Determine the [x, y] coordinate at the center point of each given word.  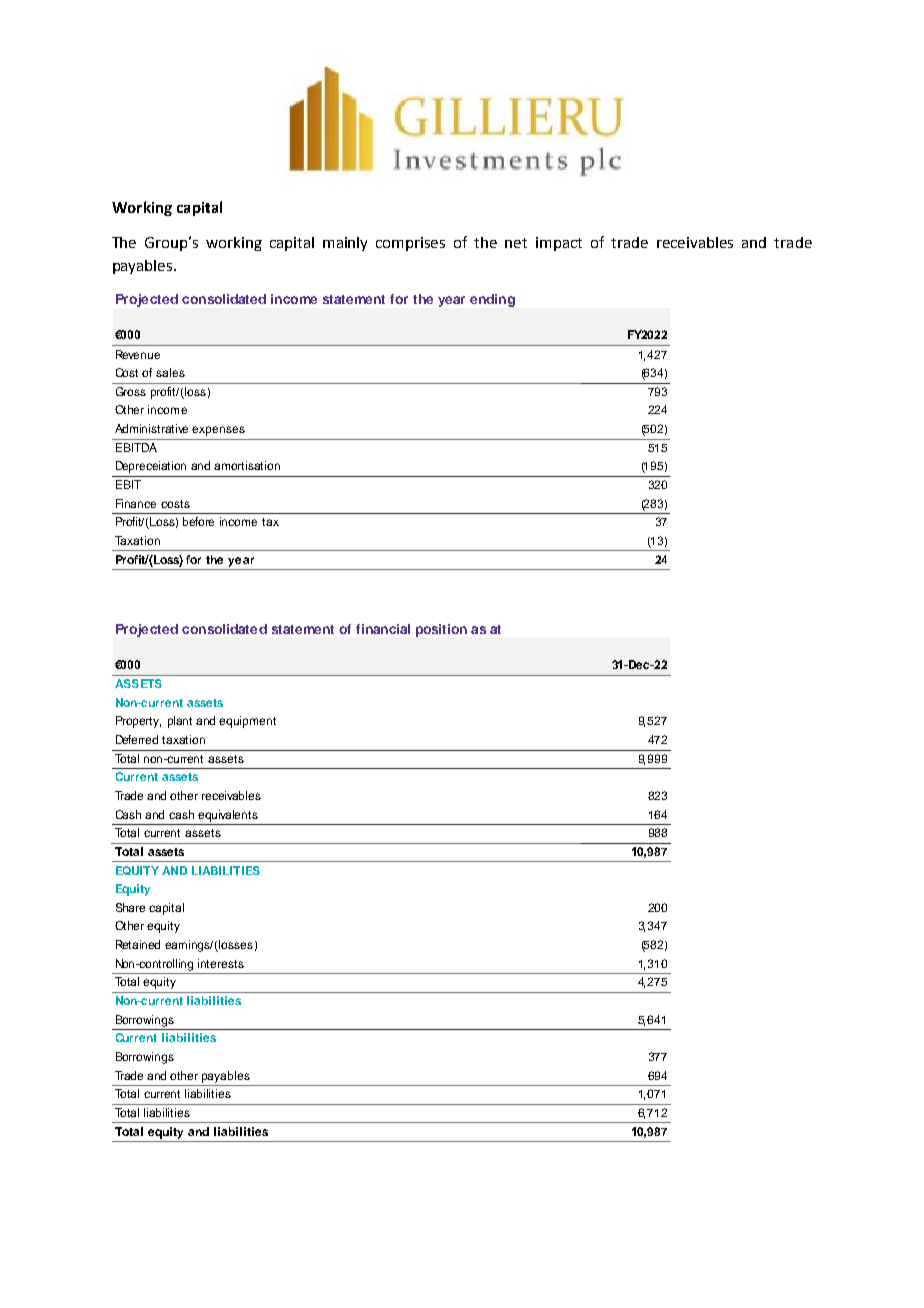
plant [180, 722]
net [516, 243]
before [198, 521]
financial [383, 629]
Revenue [138, 354]
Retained [138, 944]
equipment [247, 722]
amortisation [247, 465]
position [441, 630]
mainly [345, 244]
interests [221, 963]
